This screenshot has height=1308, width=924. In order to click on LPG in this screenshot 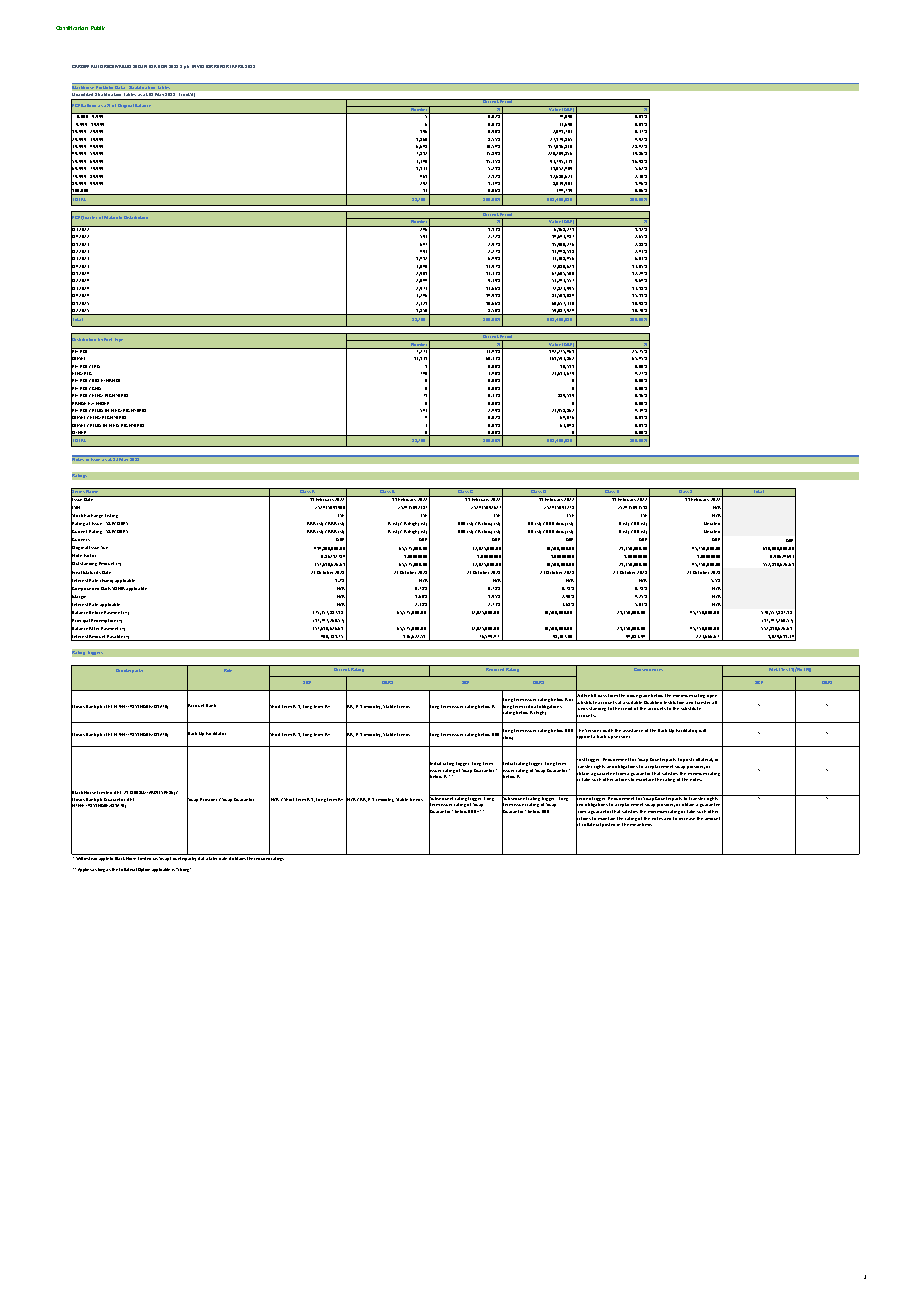, I will do `click(96, 366)`.
